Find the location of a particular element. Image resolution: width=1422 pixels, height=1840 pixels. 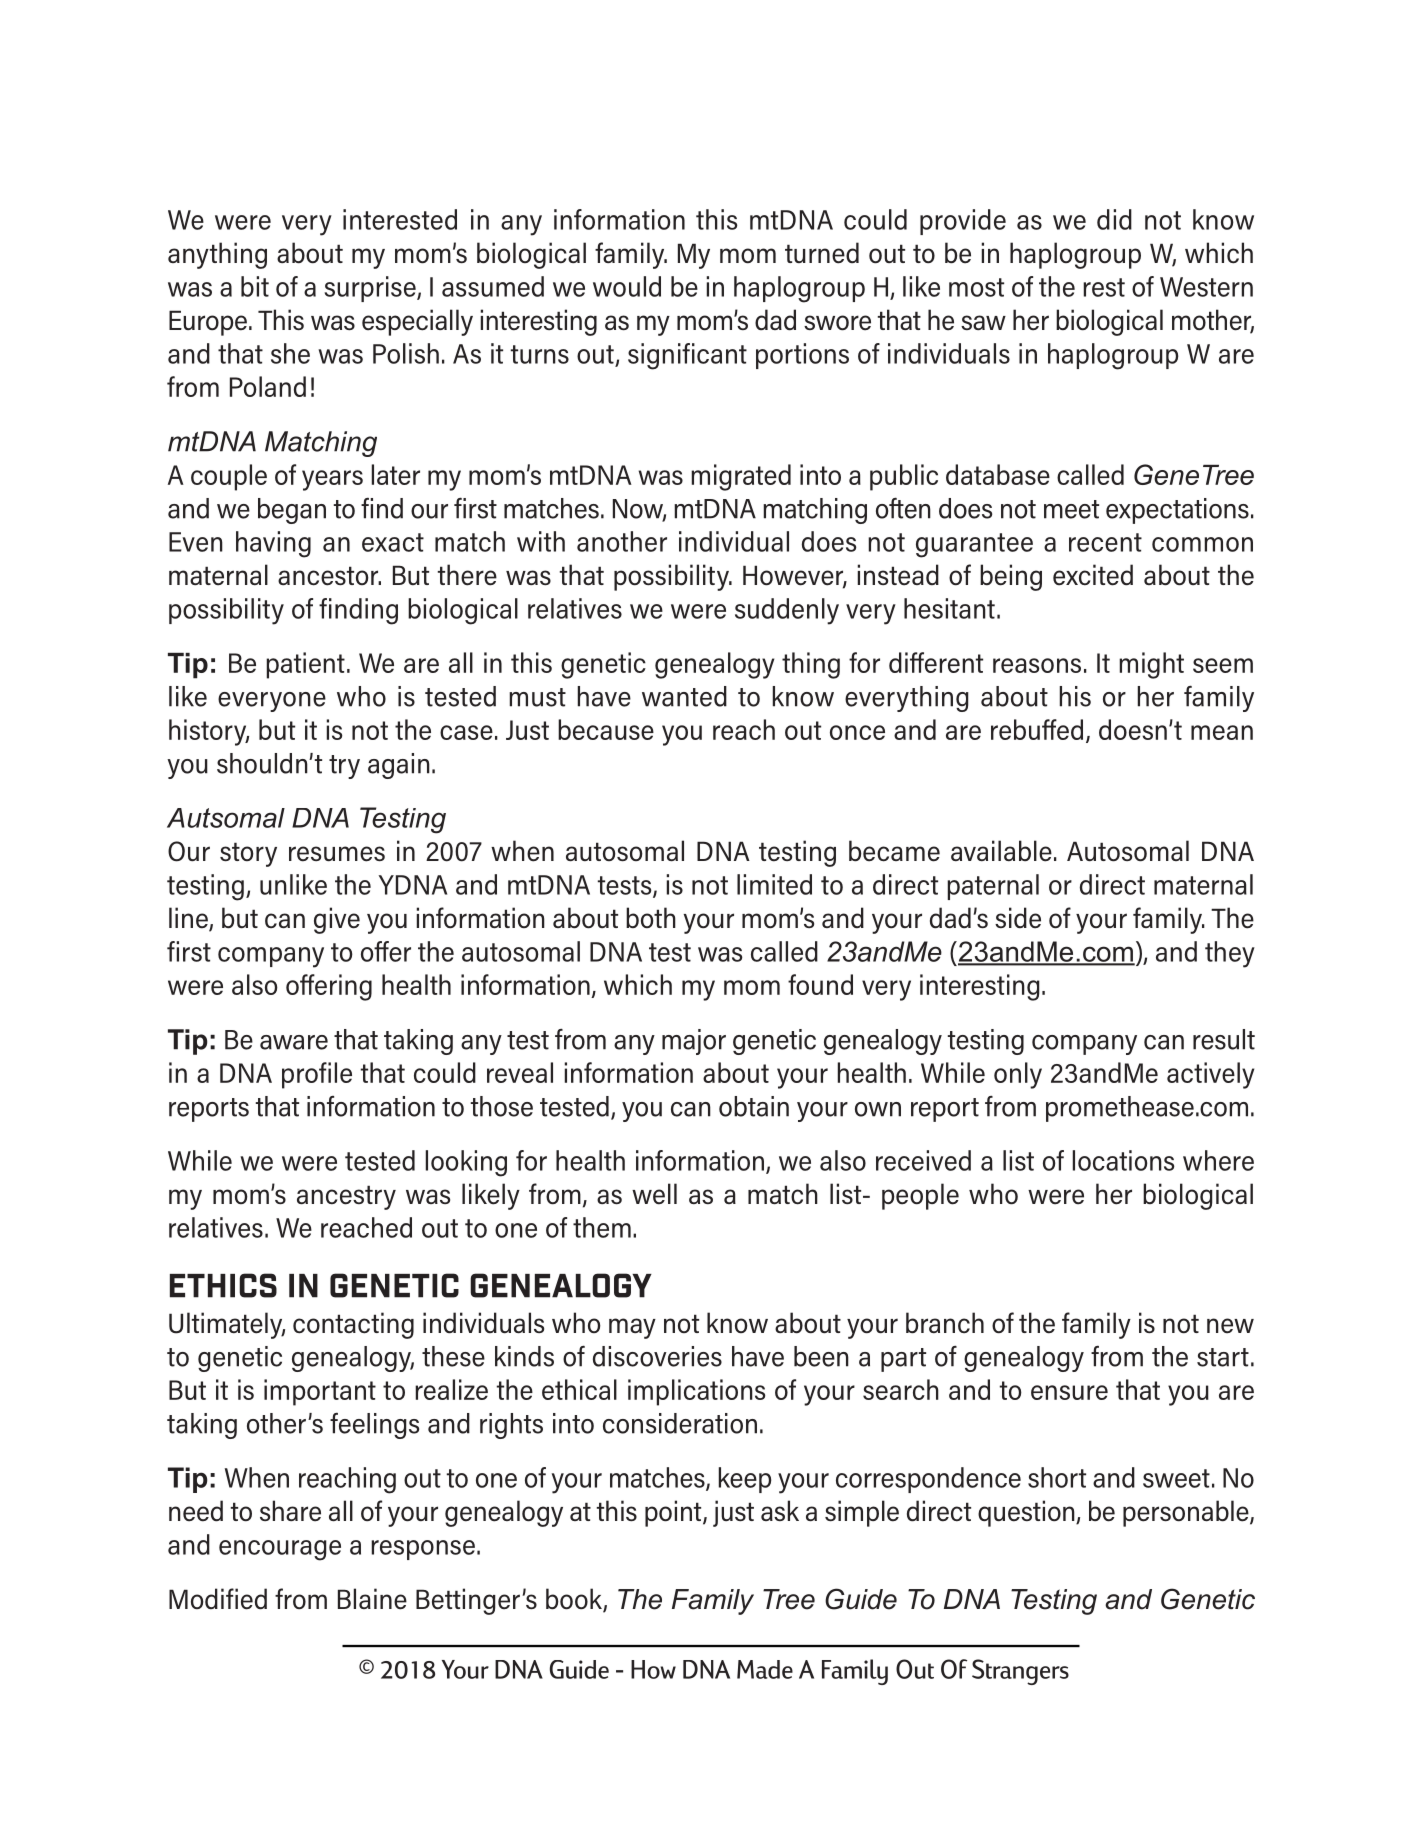

locations is located at coordinates (1124, 1160).
